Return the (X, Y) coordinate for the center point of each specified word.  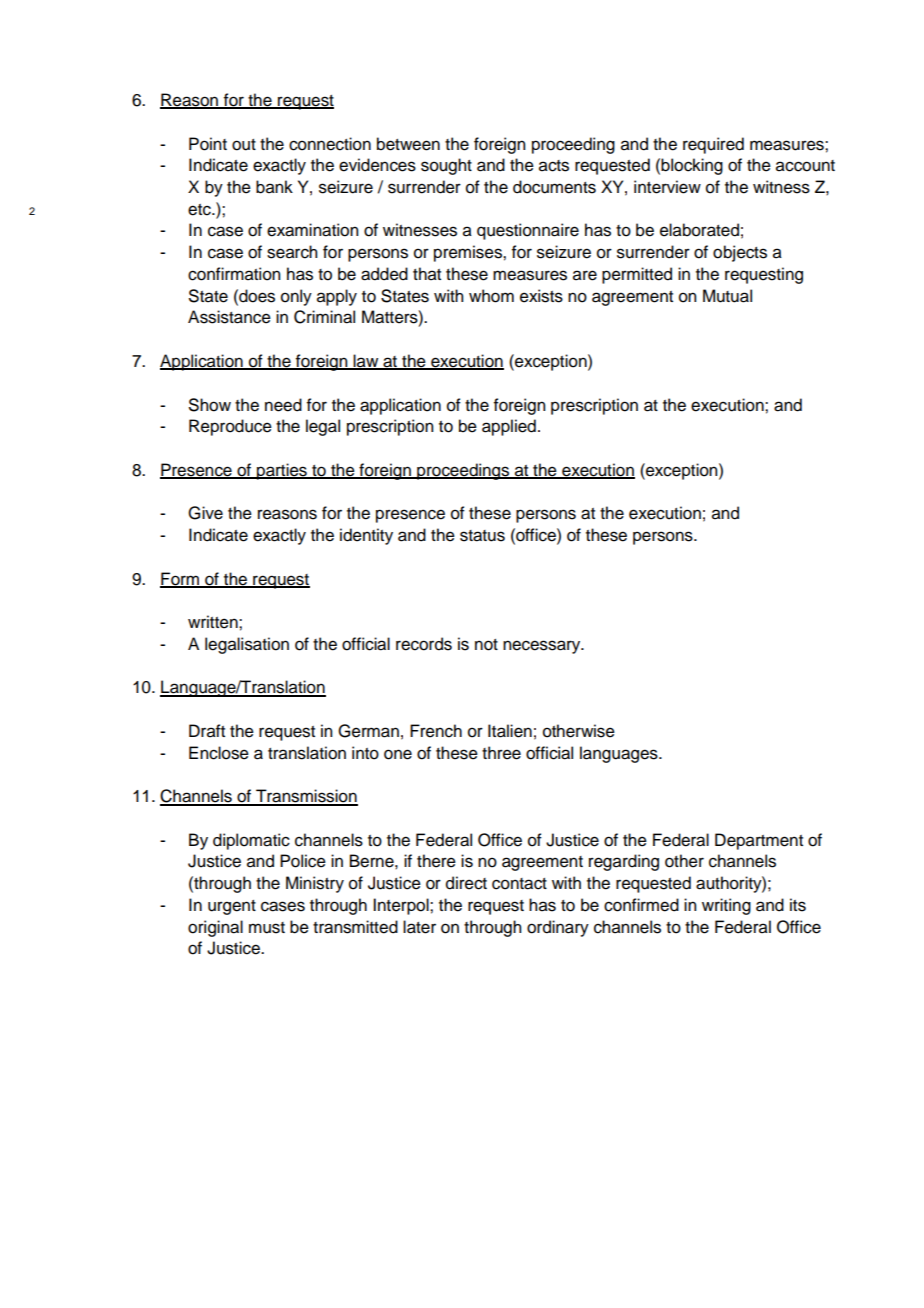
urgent (232, 907)
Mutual (727, 296)
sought (446, 166)
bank (274, 187)
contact (519, 884)
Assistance (229, 317)
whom (491, 296)
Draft (207, 731)
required (713, 145)
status (482, 536)
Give (205, 513)
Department (759, 841)
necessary (543, 647)
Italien (510, 731)
